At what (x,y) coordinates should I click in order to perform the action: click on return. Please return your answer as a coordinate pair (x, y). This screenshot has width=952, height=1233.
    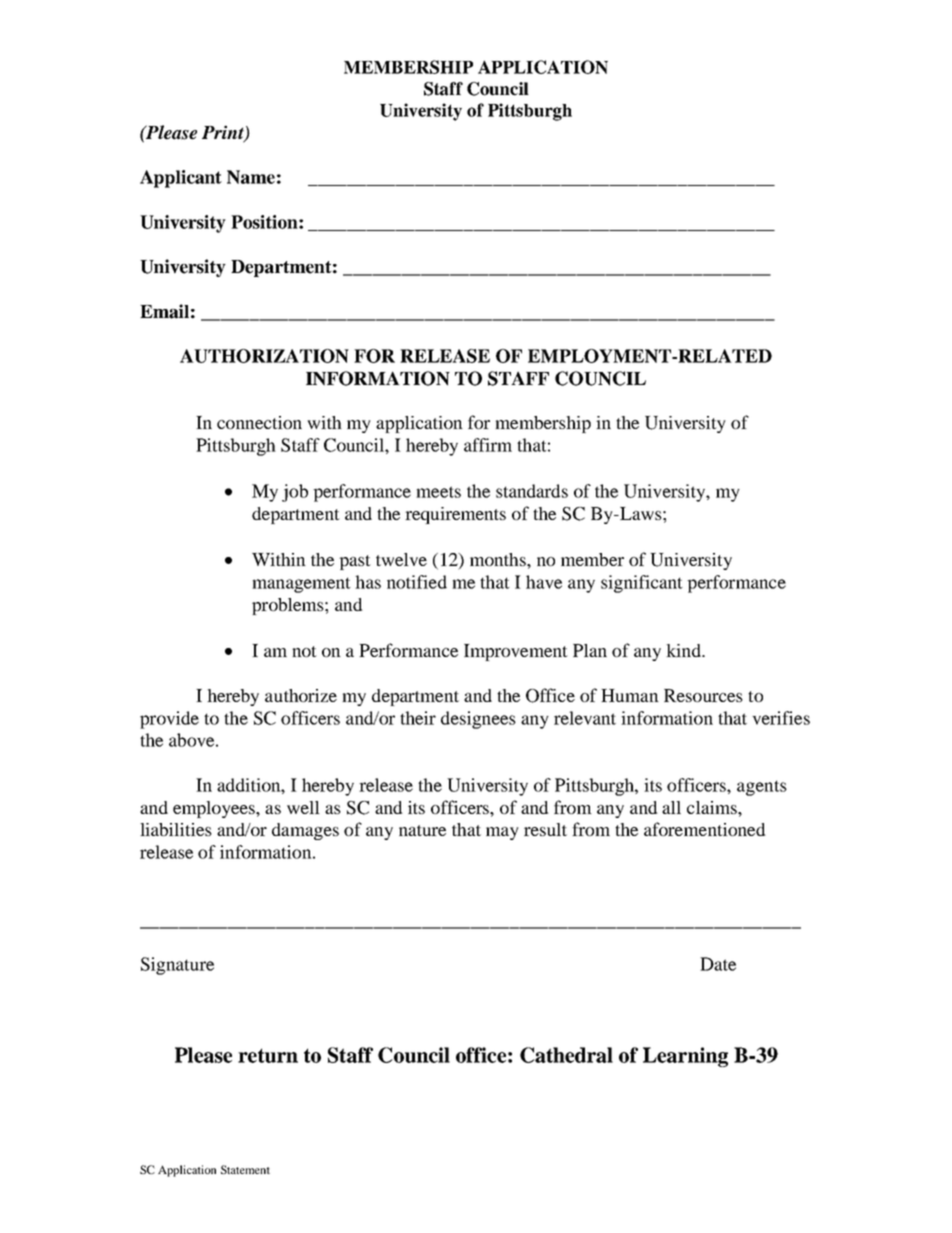
    Looking at the image, I should click on (268, 1055).
